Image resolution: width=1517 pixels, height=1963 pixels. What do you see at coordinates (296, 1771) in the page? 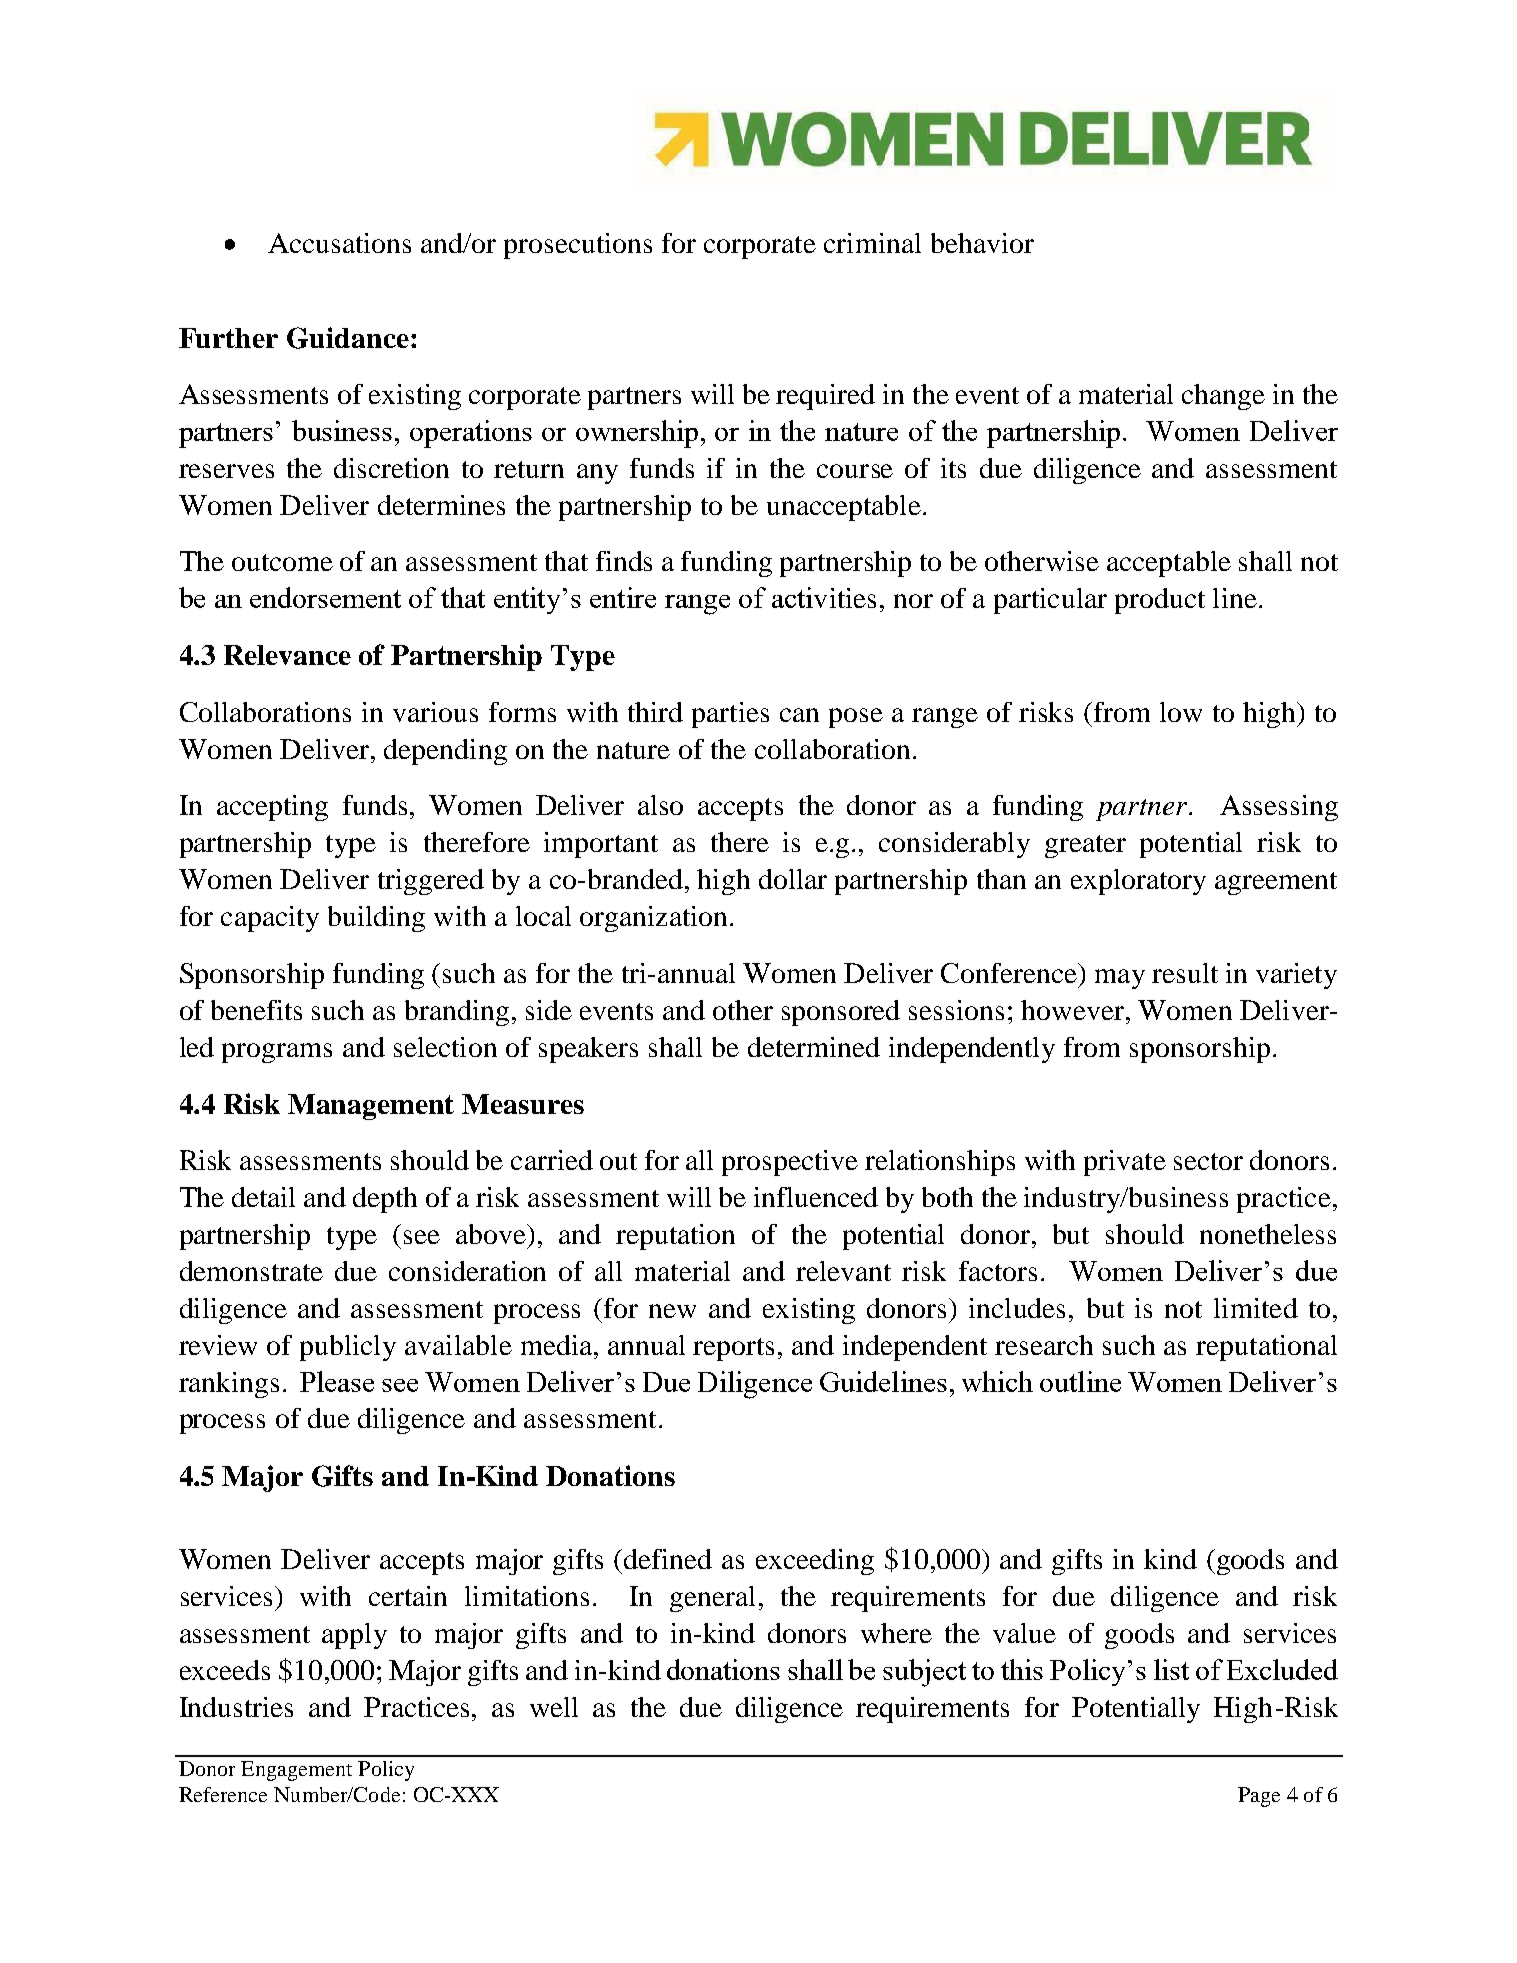
I see `Engagement` at bounding box center [296, 1771].
